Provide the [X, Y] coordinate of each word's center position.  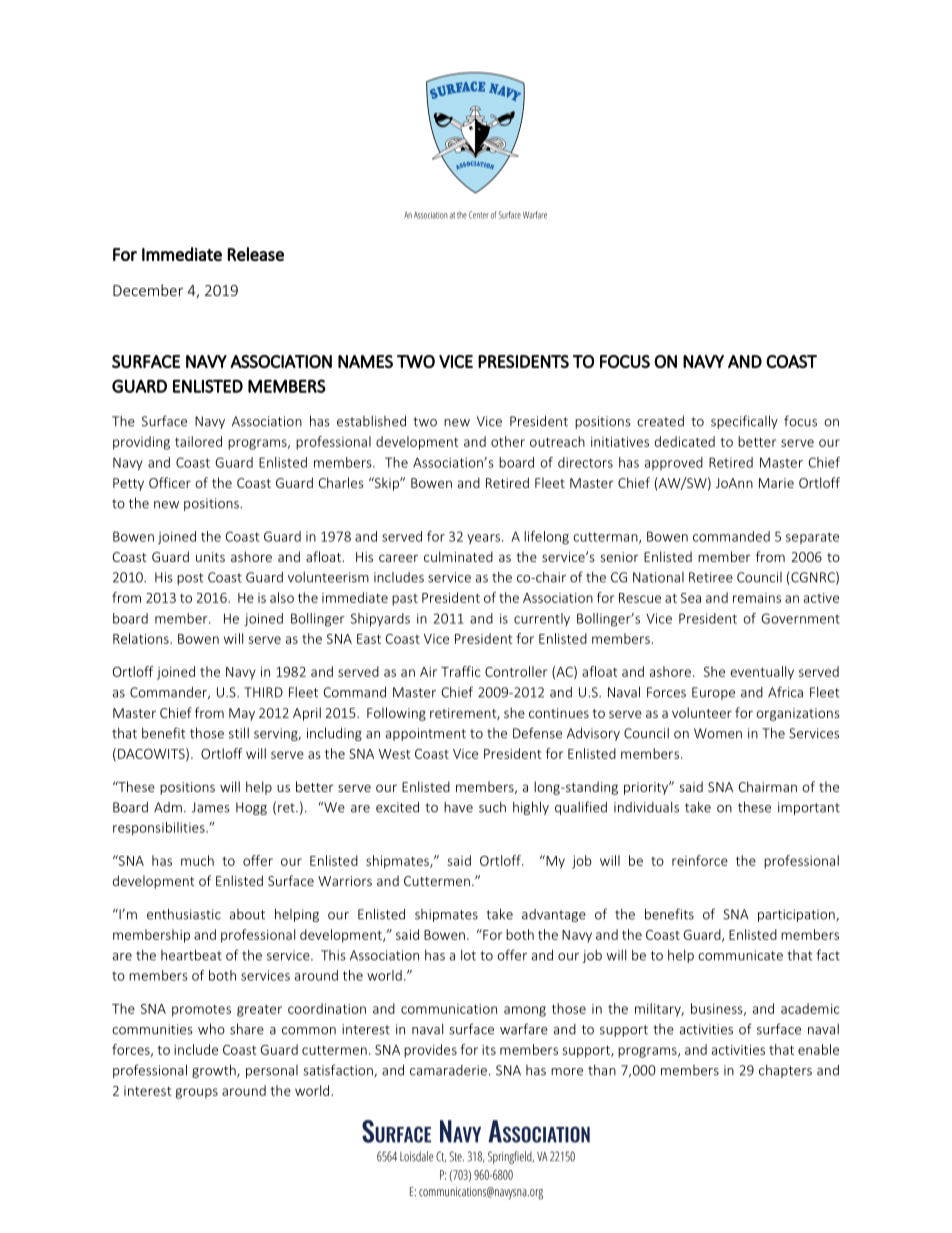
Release [256, 254]
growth [215, 1071]
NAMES [365, 361]
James [211, 807]
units [210, 557]
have [458, 807]
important [809, 808]
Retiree [711, 577]
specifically [744, 422]
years [485, 539]
